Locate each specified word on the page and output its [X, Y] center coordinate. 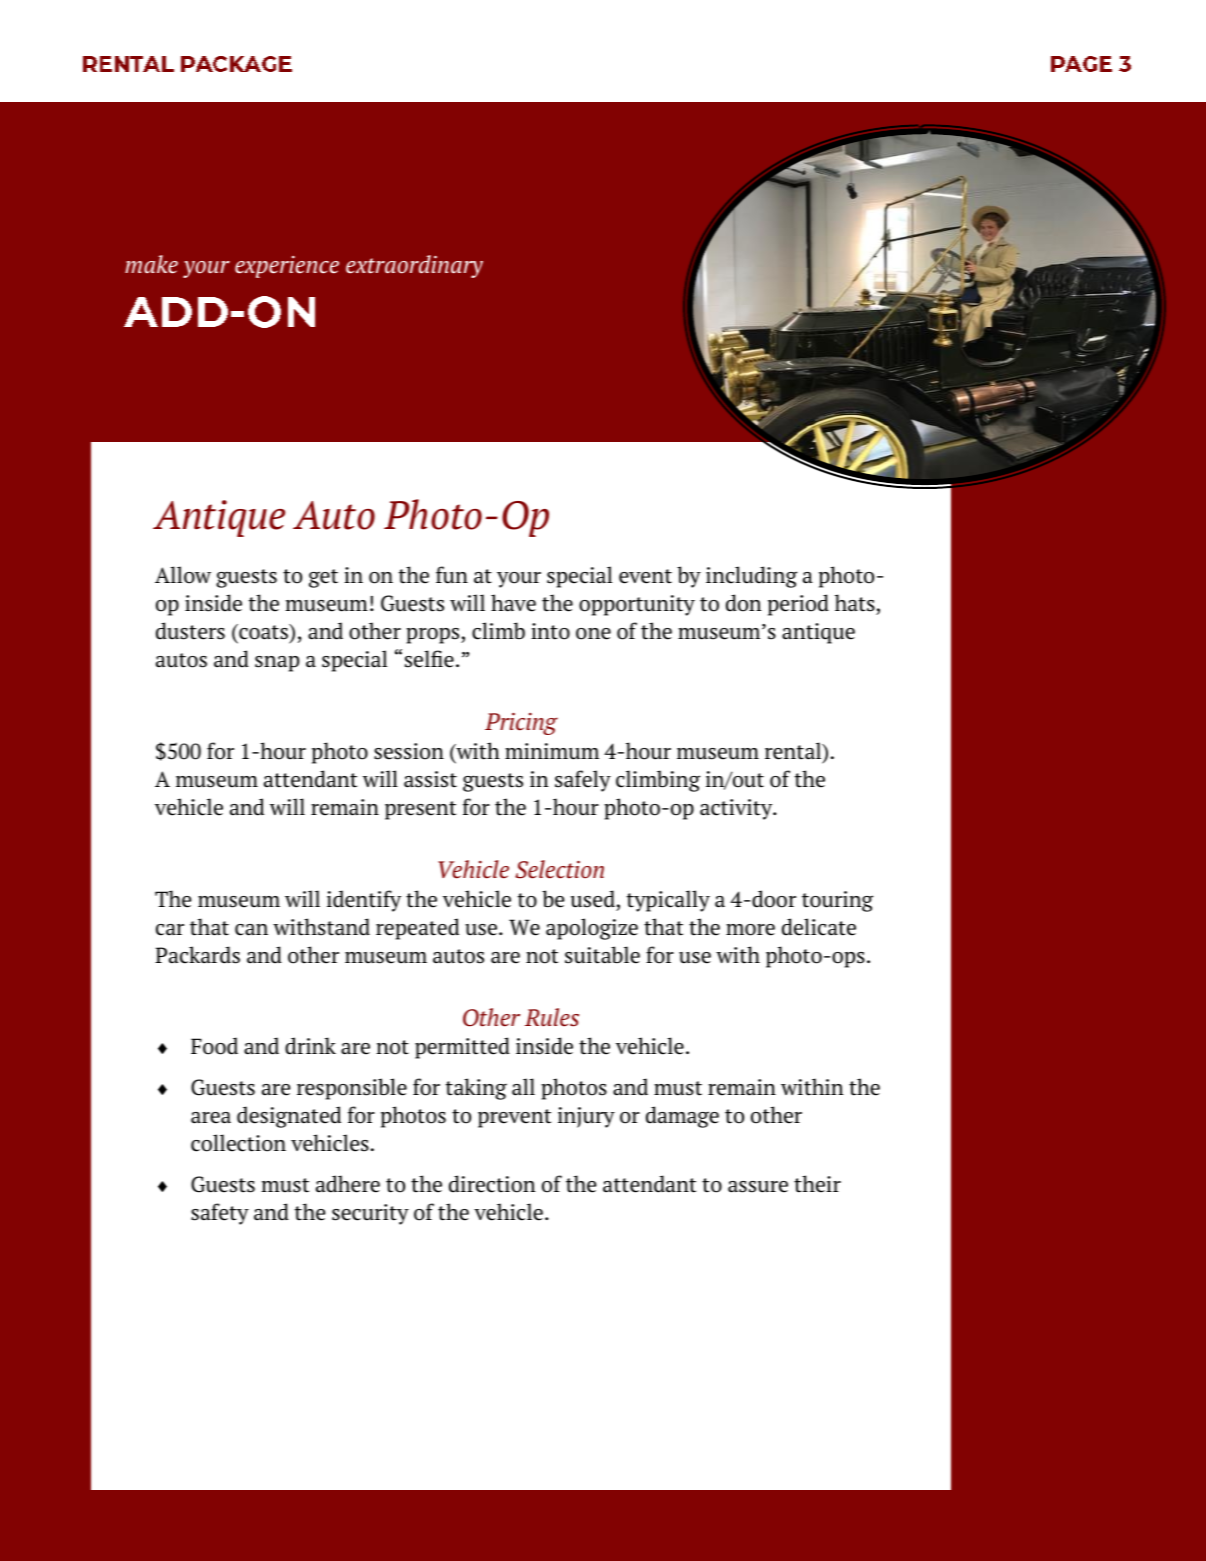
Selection [559, 869]
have [513, 603]
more [750, 930]
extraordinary [414, 266]
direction [492, 1184]
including [751, 577]
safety [220, 1214]
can [251, 930]
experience [287, 267]
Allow [183, 575]
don [743, 603]
